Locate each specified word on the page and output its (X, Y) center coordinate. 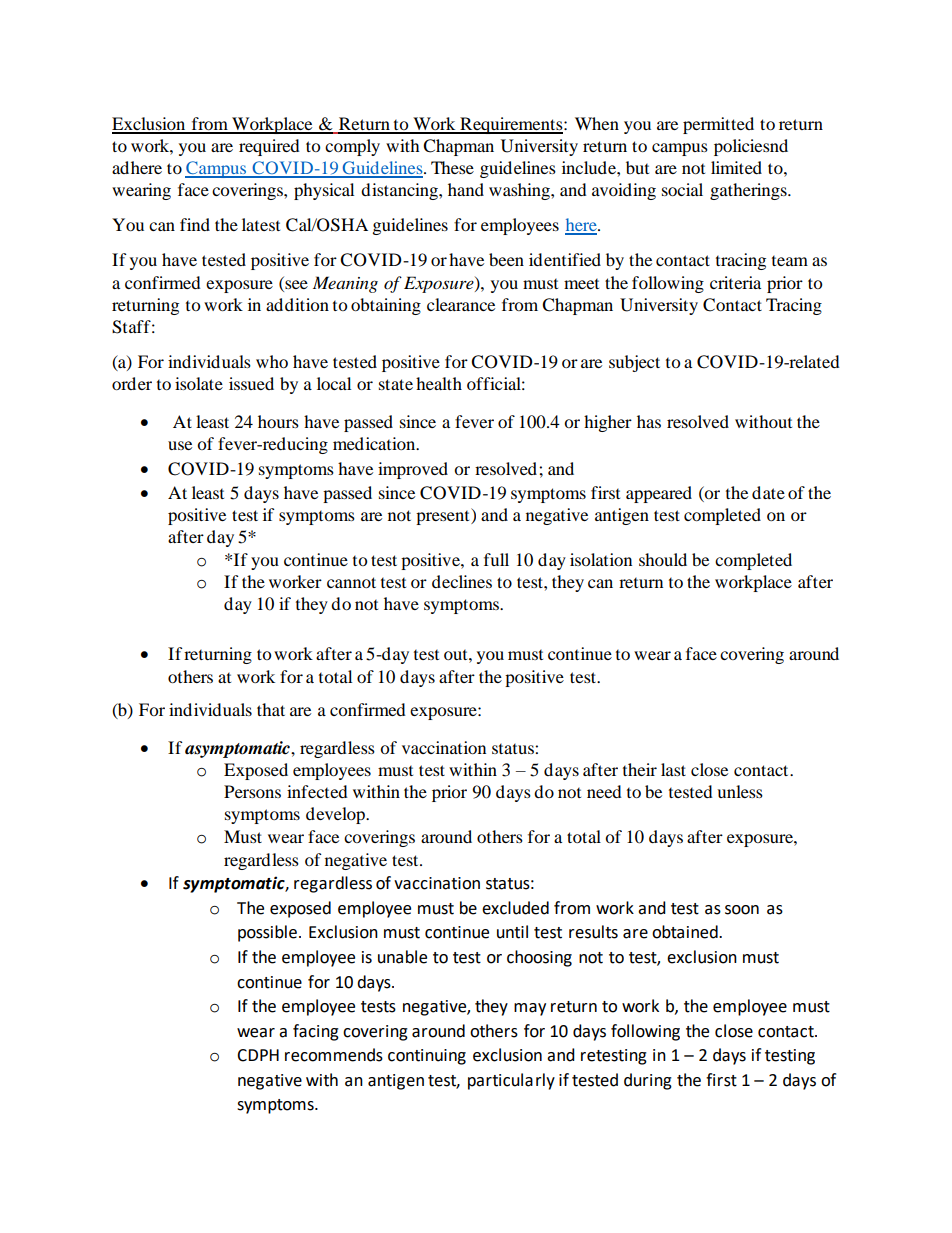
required (269, 147)
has (649, 421)
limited (736, 167)
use (180, 445)
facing (316, 1032)
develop (336, 815)
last (673, 769)
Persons (252, 791)
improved (413, 470)
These (452, 167)
